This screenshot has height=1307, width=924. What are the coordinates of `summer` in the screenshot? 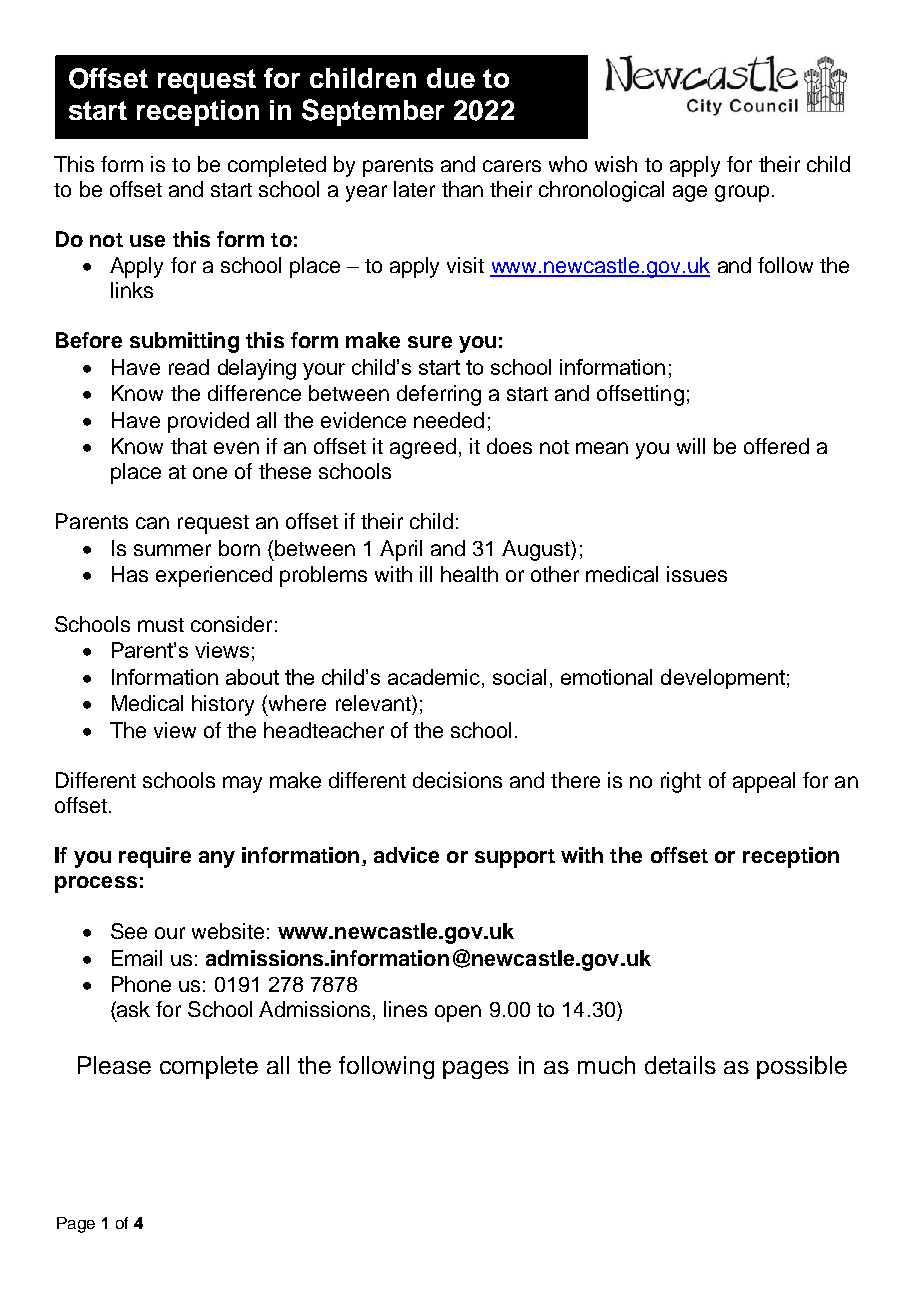 It's located at (172, 550).
